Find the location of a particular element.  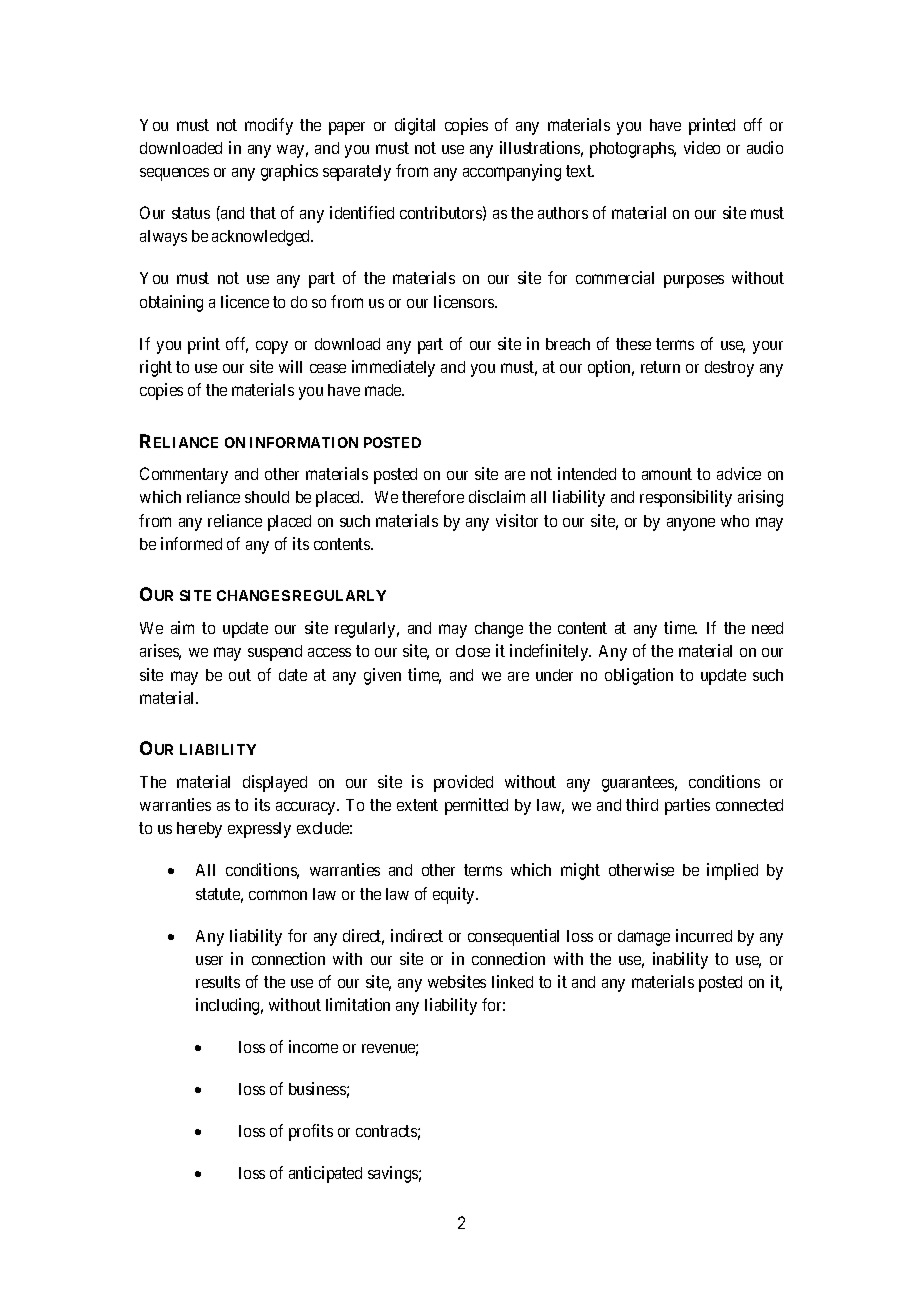

close is located at coordinates (473, 651).
